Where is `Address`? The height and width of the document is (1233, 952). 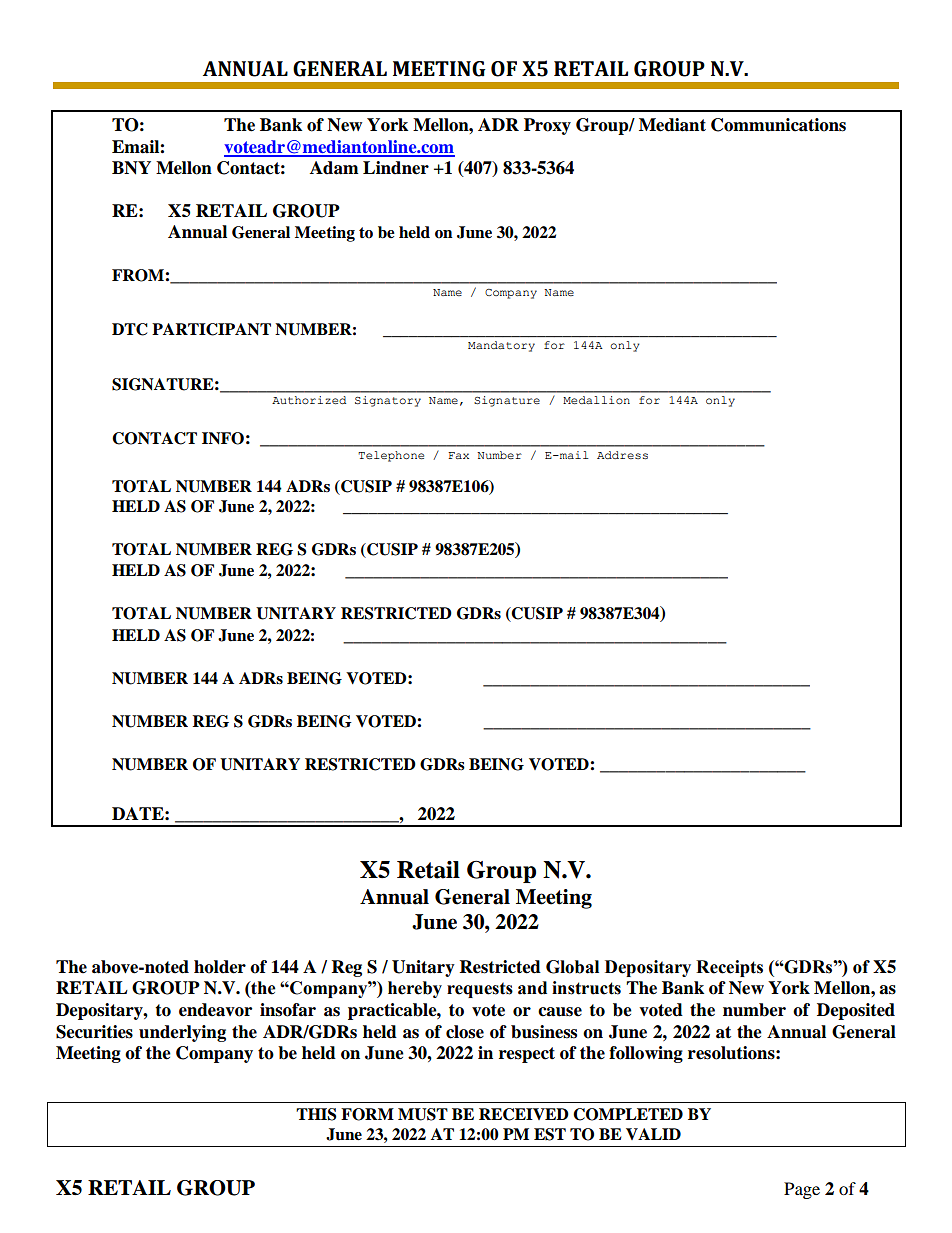 Address is located at coordinates (622, 455).
